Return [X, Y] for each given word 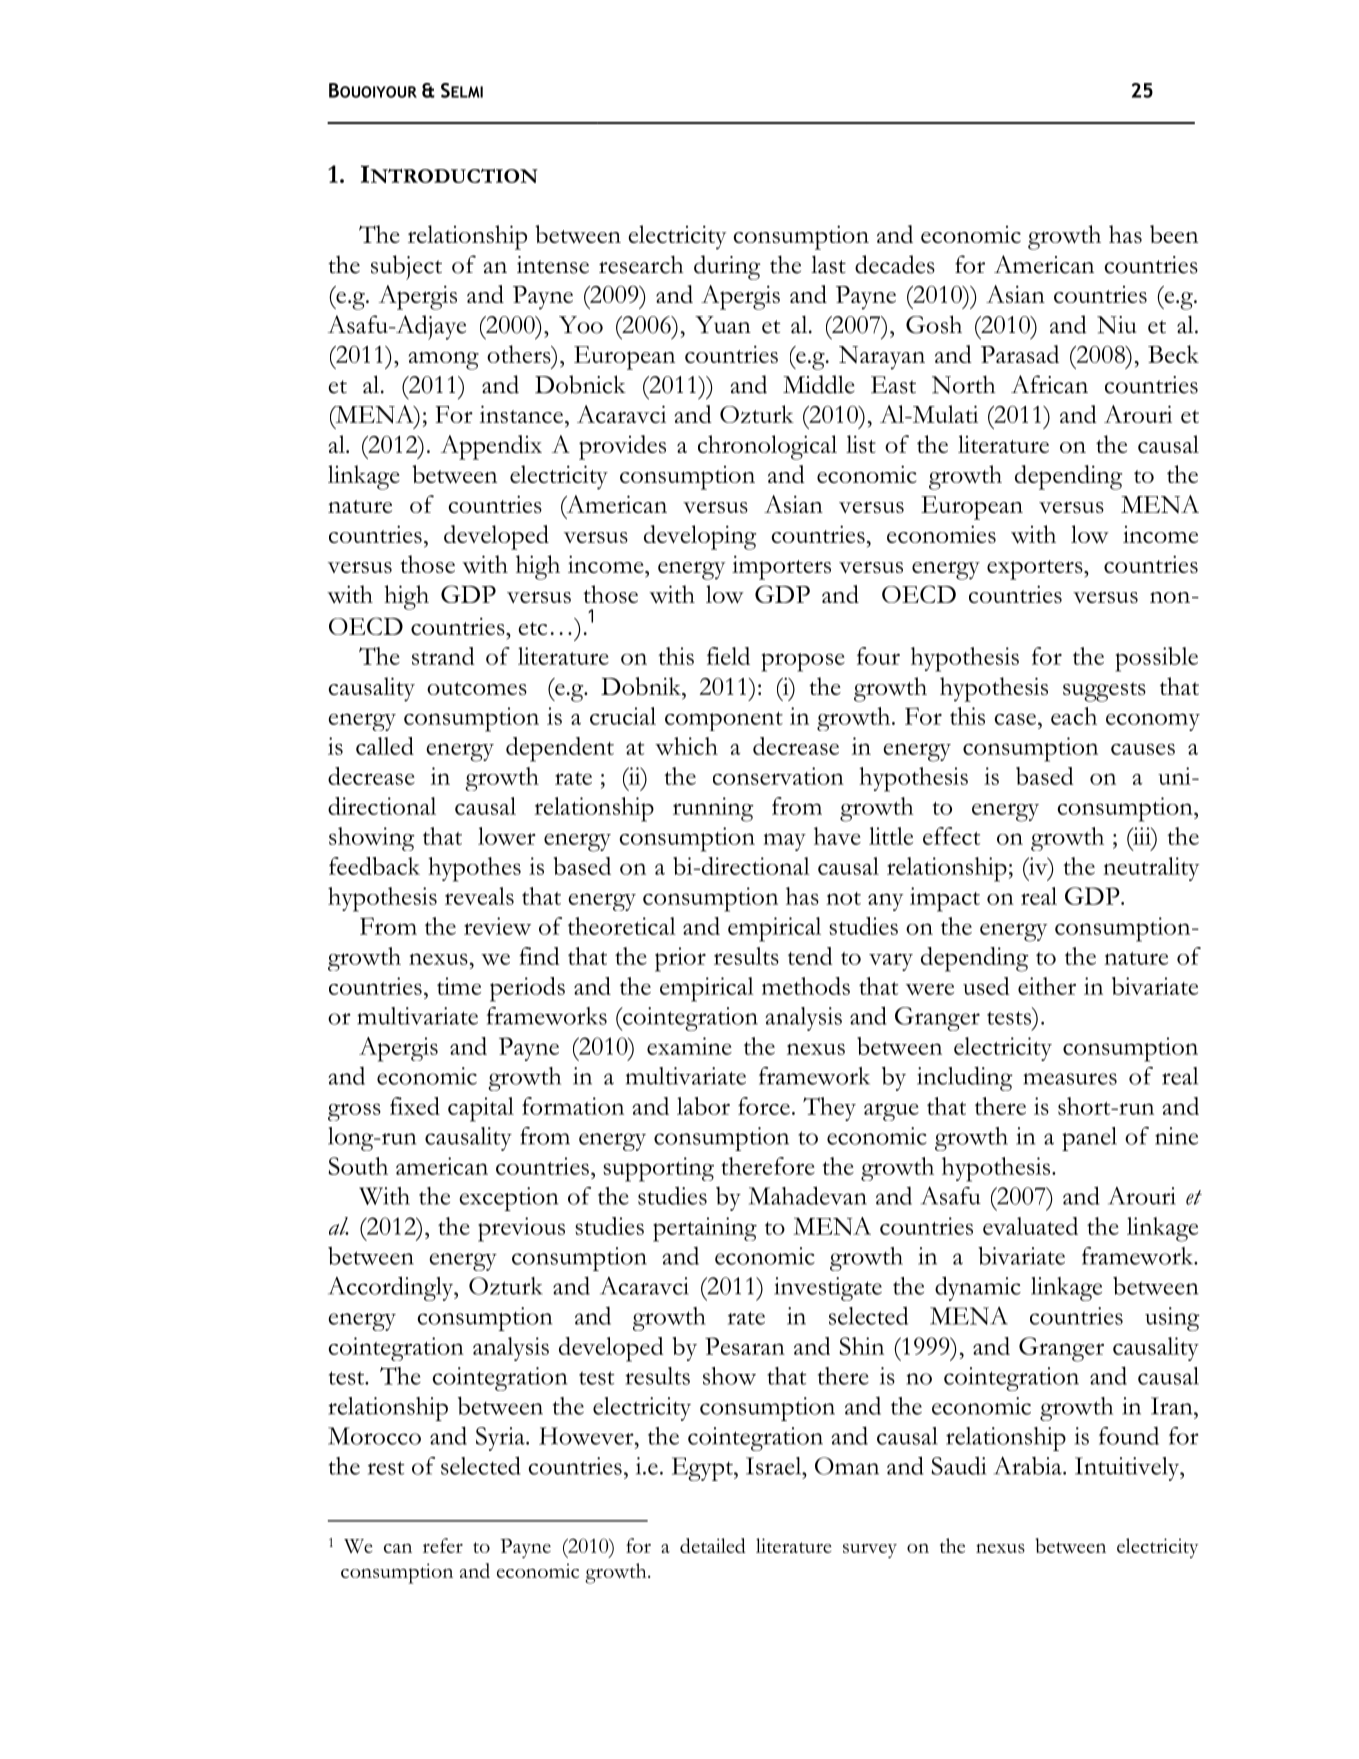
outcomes [477, 688]
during [727, 267]
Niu [1117, 325]
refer [443, 1545]
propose [803, 662]
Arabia [1029, 1465]
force [764, 1106]
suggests [1104, 692]
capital [481, 1109]
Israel [775, 1466]
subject [406, 267]
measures [1070, 1079]
